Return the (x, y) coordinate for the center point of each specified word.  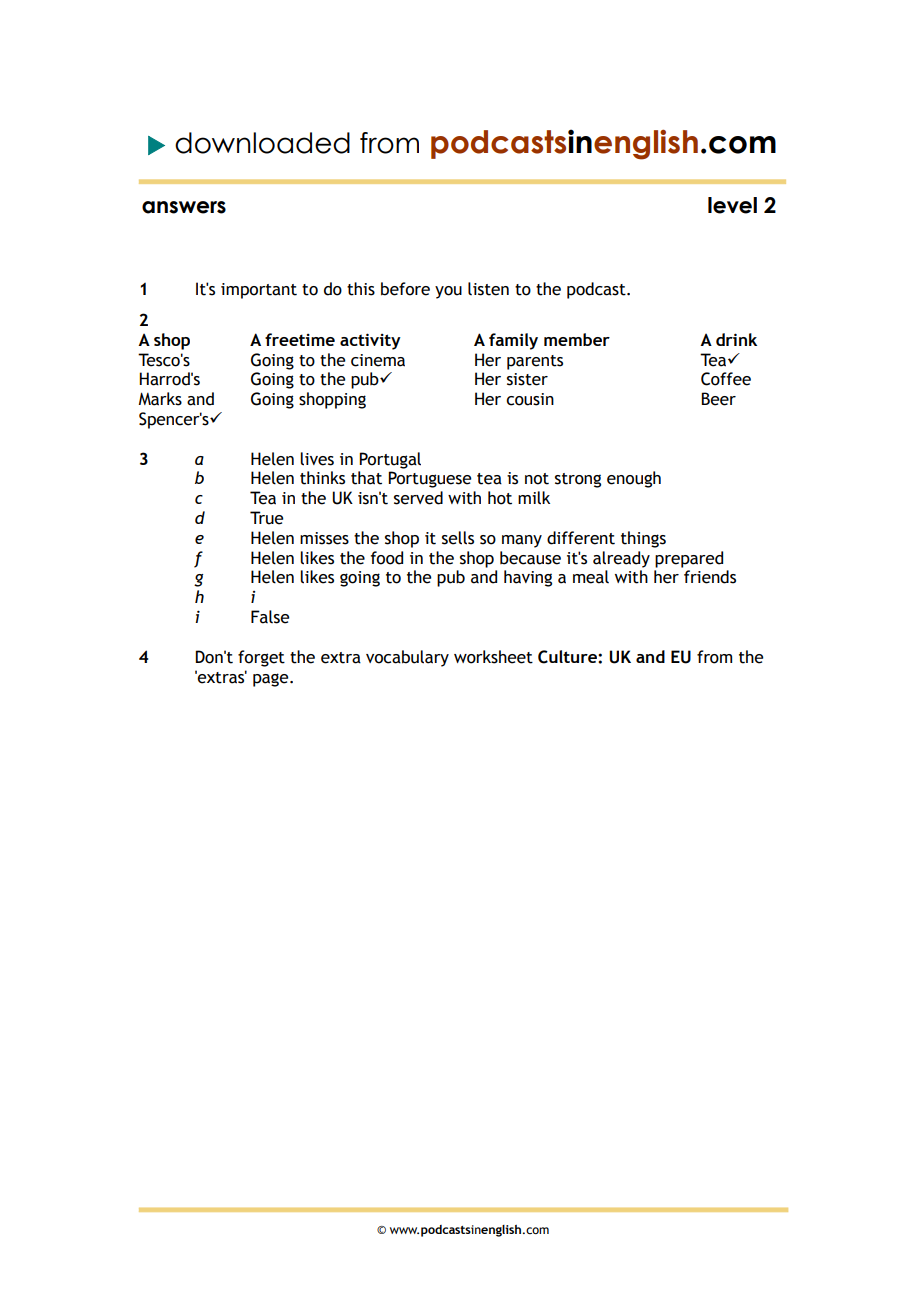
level (732, 205)
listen (488, 289)
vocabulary (407, 658)
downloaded (262, 143)
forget (261, 658)
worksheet (493, 657)
